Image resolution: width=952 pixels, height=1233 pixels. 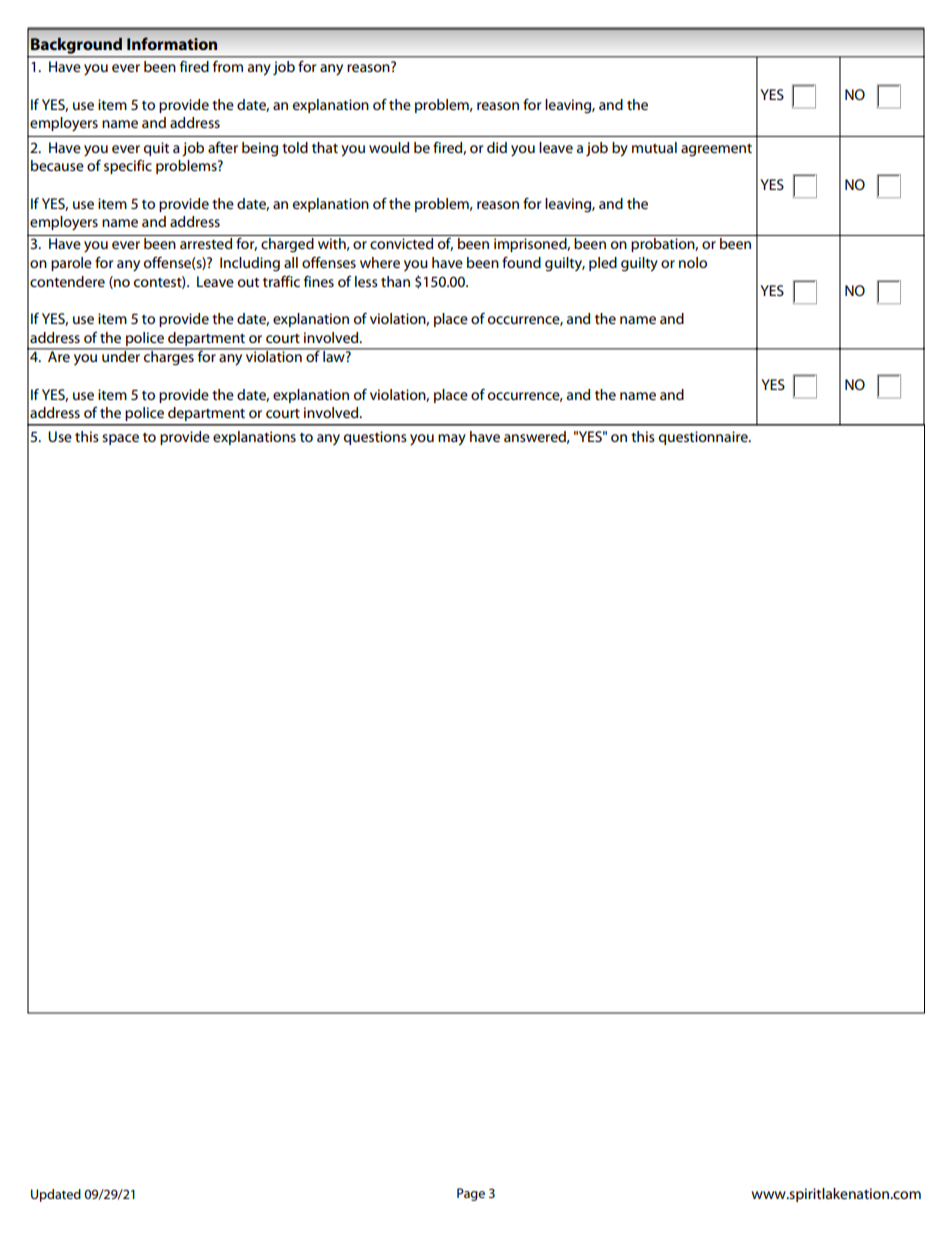 What do you see at coordinates (169, 357) in the document?
I see `charges` at bounding box center [169, 357].
